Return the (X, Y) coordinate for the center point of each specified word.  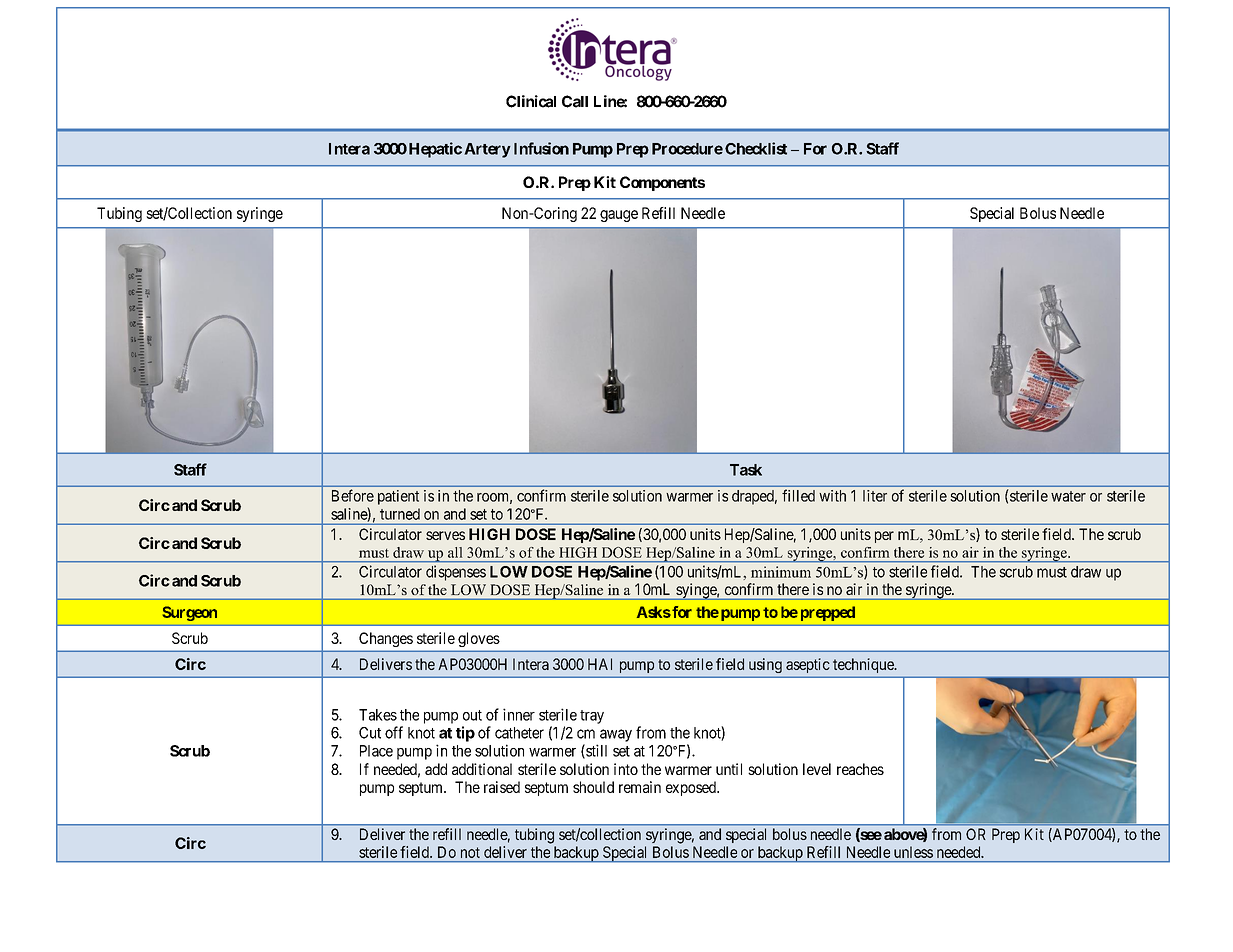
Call (575, 101)
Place (376, 751)
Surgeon (189, 613)
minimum (781, 572)
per (884, 537)
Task (746, 470)
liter (875, 496)
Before (353, 495)
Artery (487, 150)
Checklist (756, 148)
